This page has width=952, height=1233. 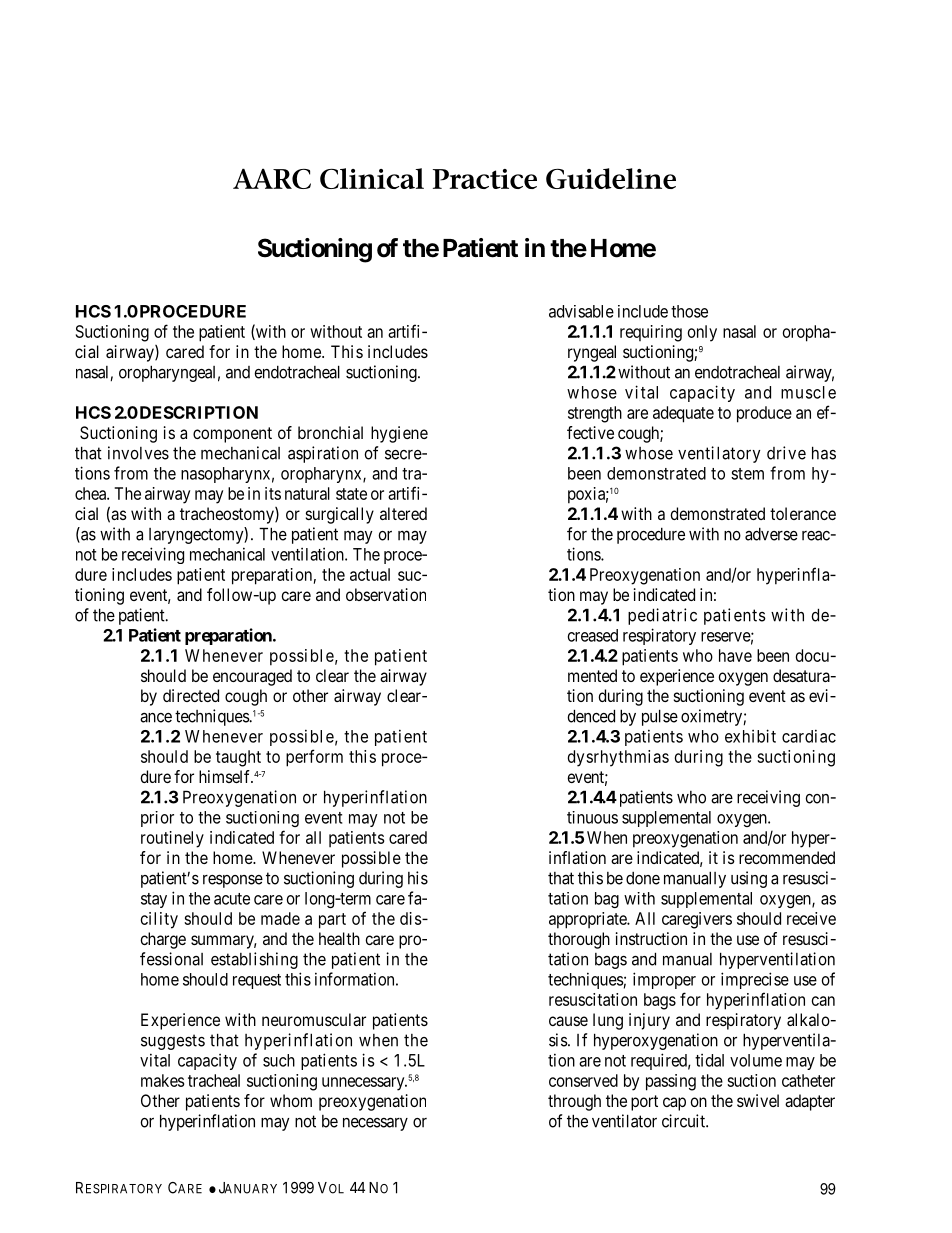 What do you see at coordinates (372, 178) in the page?
I see `Clinical` at bounding box center [372, 178].
